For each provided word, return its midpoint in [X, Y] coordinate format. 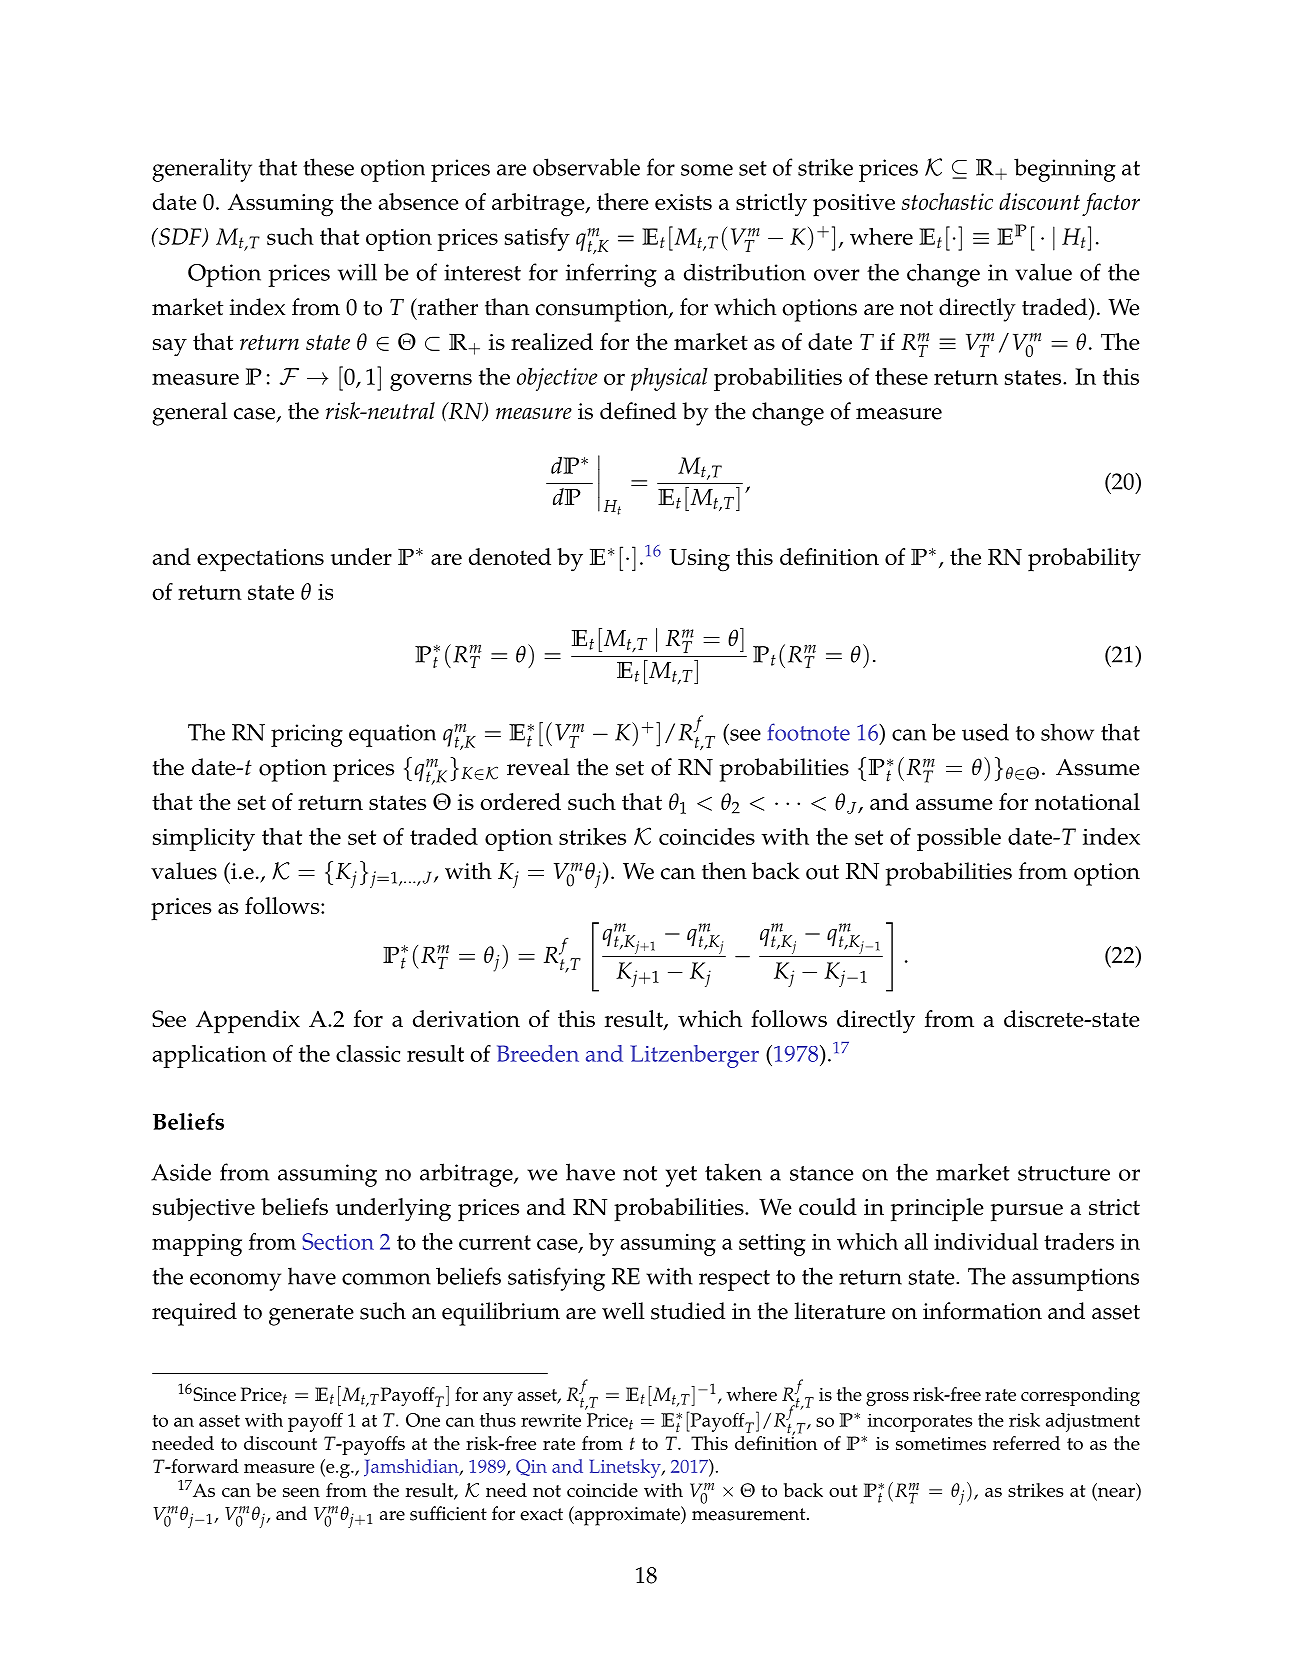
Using [699, 560]
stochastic [947, 201]
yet [681, 1176]
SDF [180, 237]
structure [1064, 1173]
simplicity [204, 839]
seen [301, 1492]
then [724, 871]
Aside [181, 1172]
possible [959, 839]
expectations [260, 560]
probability [1084, 560]
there [623, 201]
